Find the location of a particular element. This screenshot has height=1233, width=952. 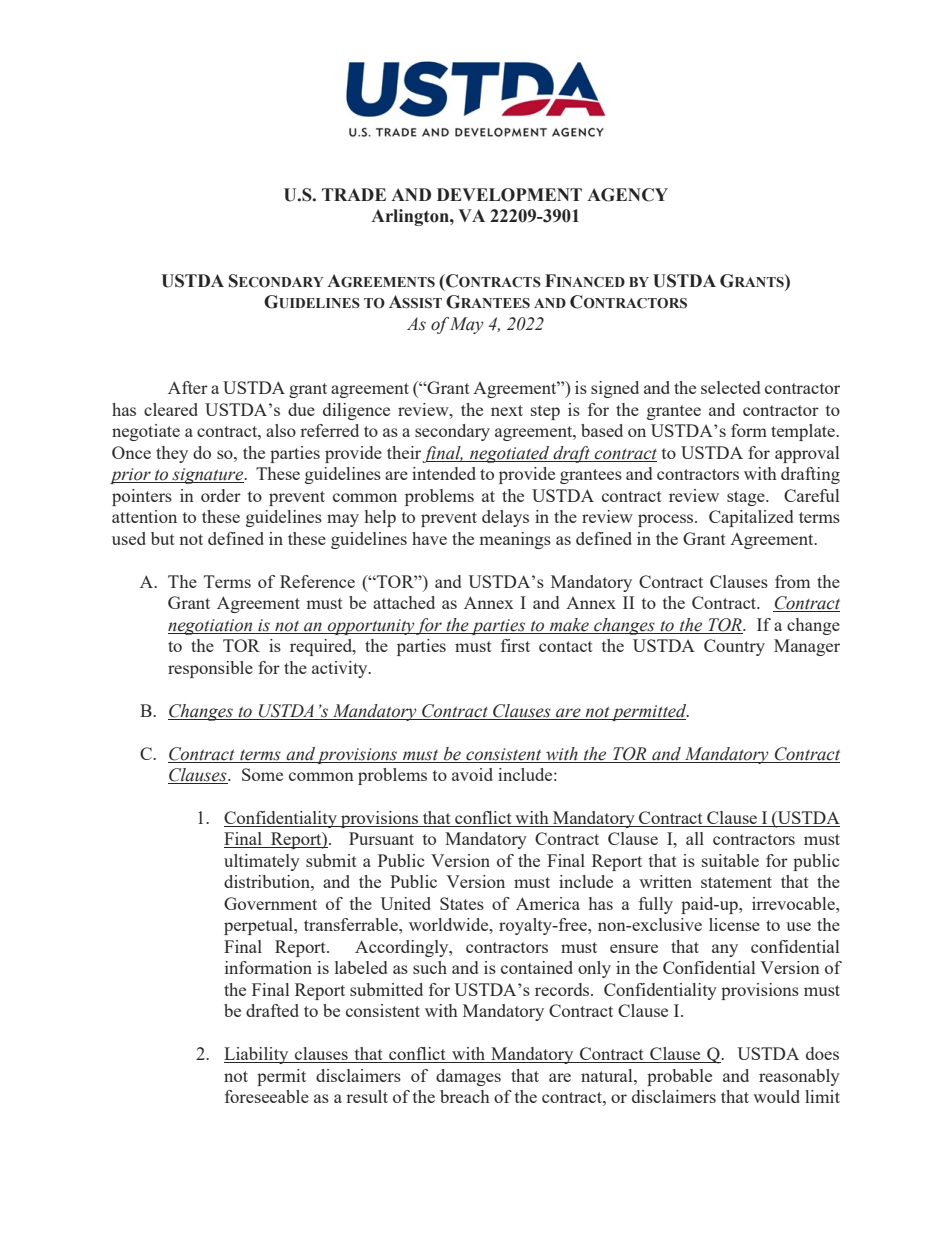

Liability is located at coordinates (257, 1055).
